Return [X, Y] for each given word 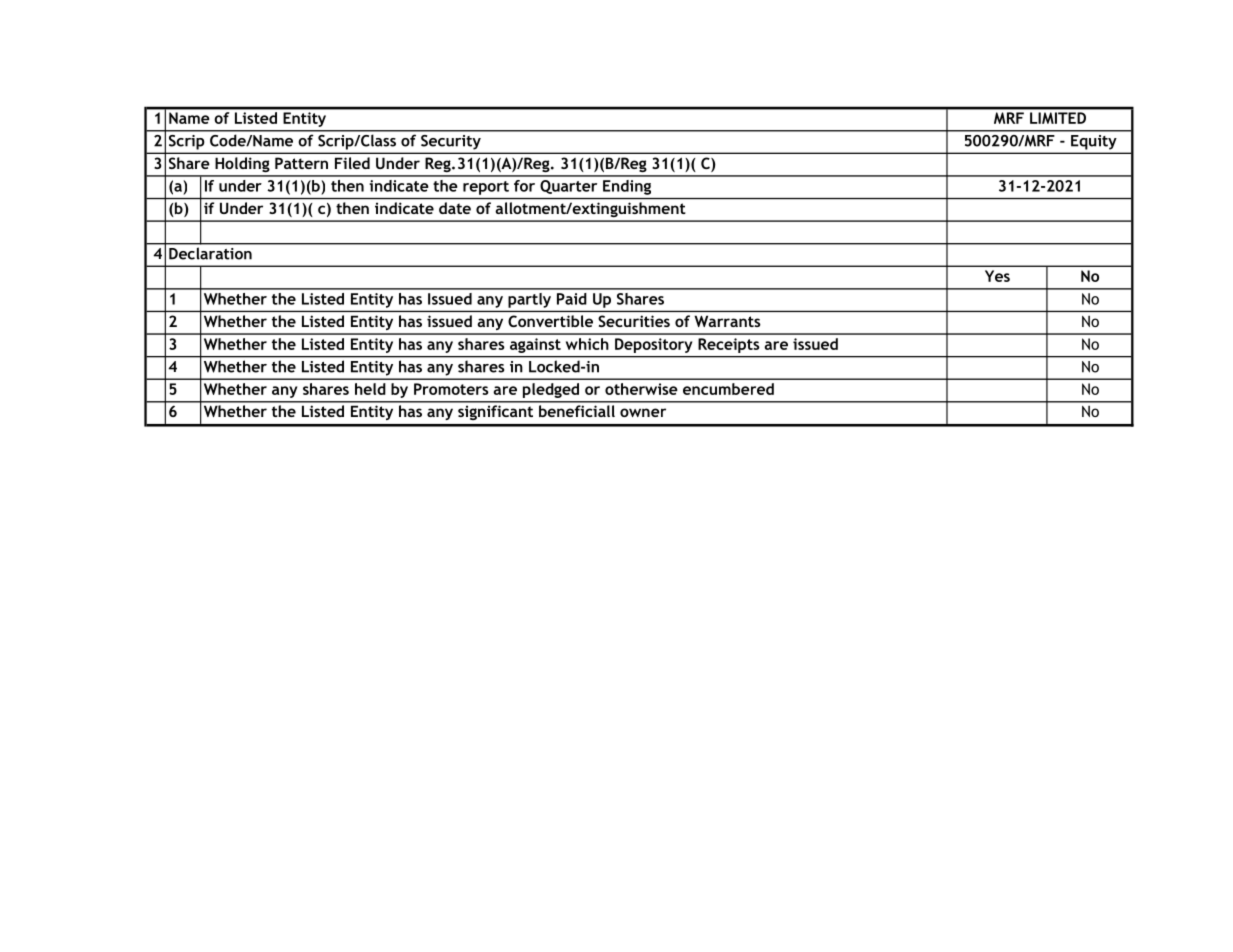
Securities [634, 321]
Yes [997, 276]
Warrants [727, 321]
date [455, 208]
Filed [352, 163]
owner [643, 412]
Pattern [301, 163]
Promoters [451, 389]
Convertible [550, 321]
